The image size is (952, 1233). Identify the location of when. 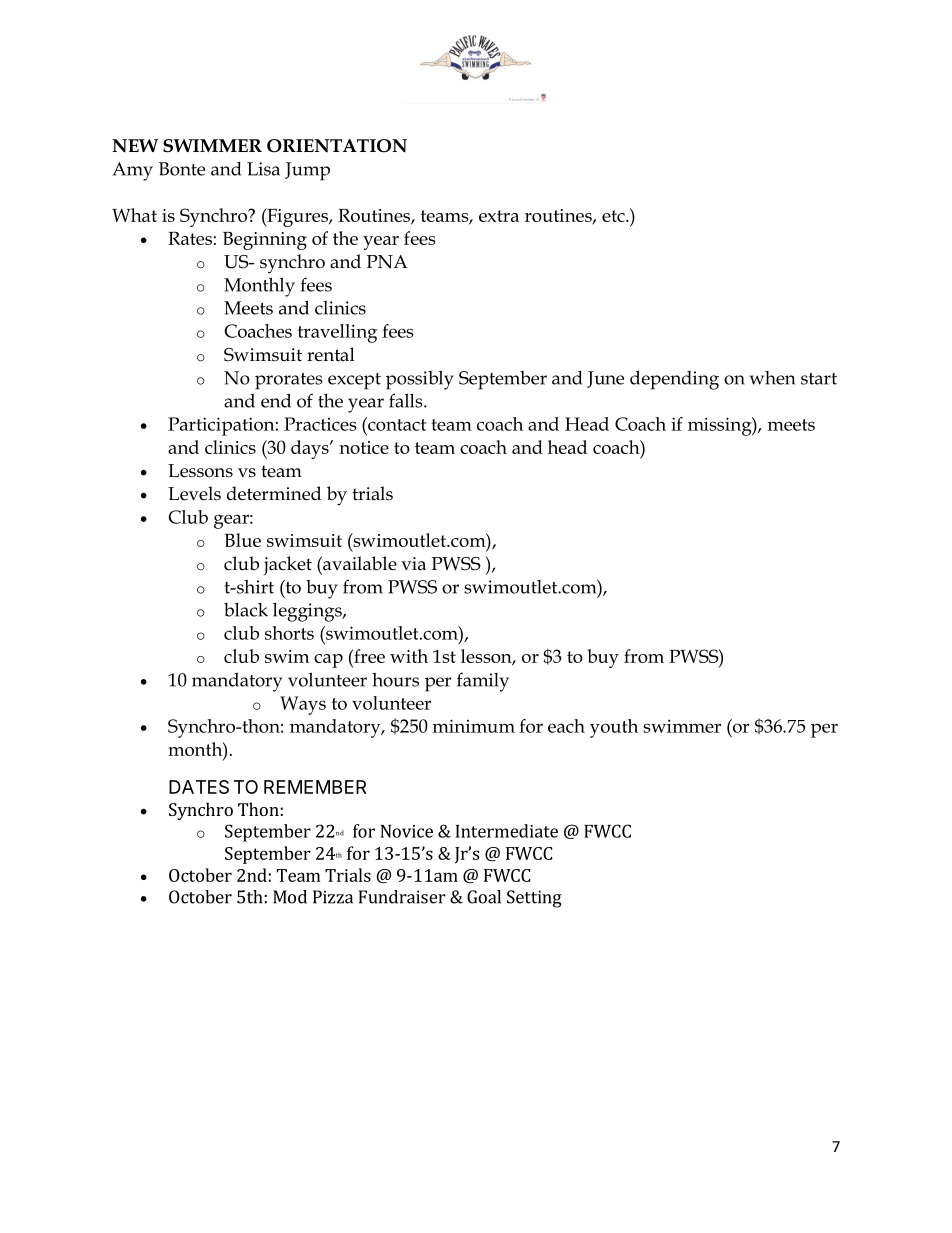
(772, 378).
